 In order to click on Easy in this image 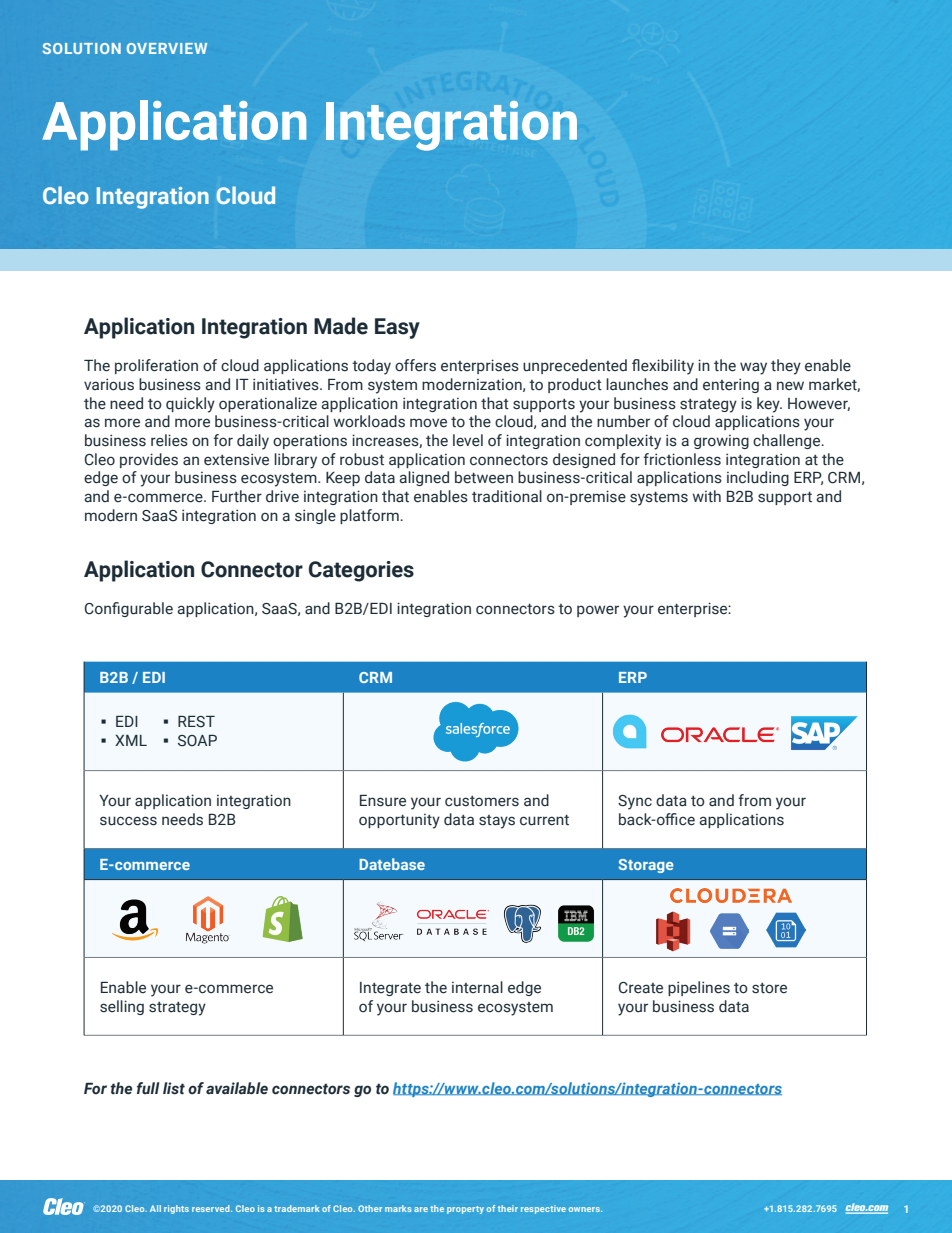, I will do `click(397, 328)`.
